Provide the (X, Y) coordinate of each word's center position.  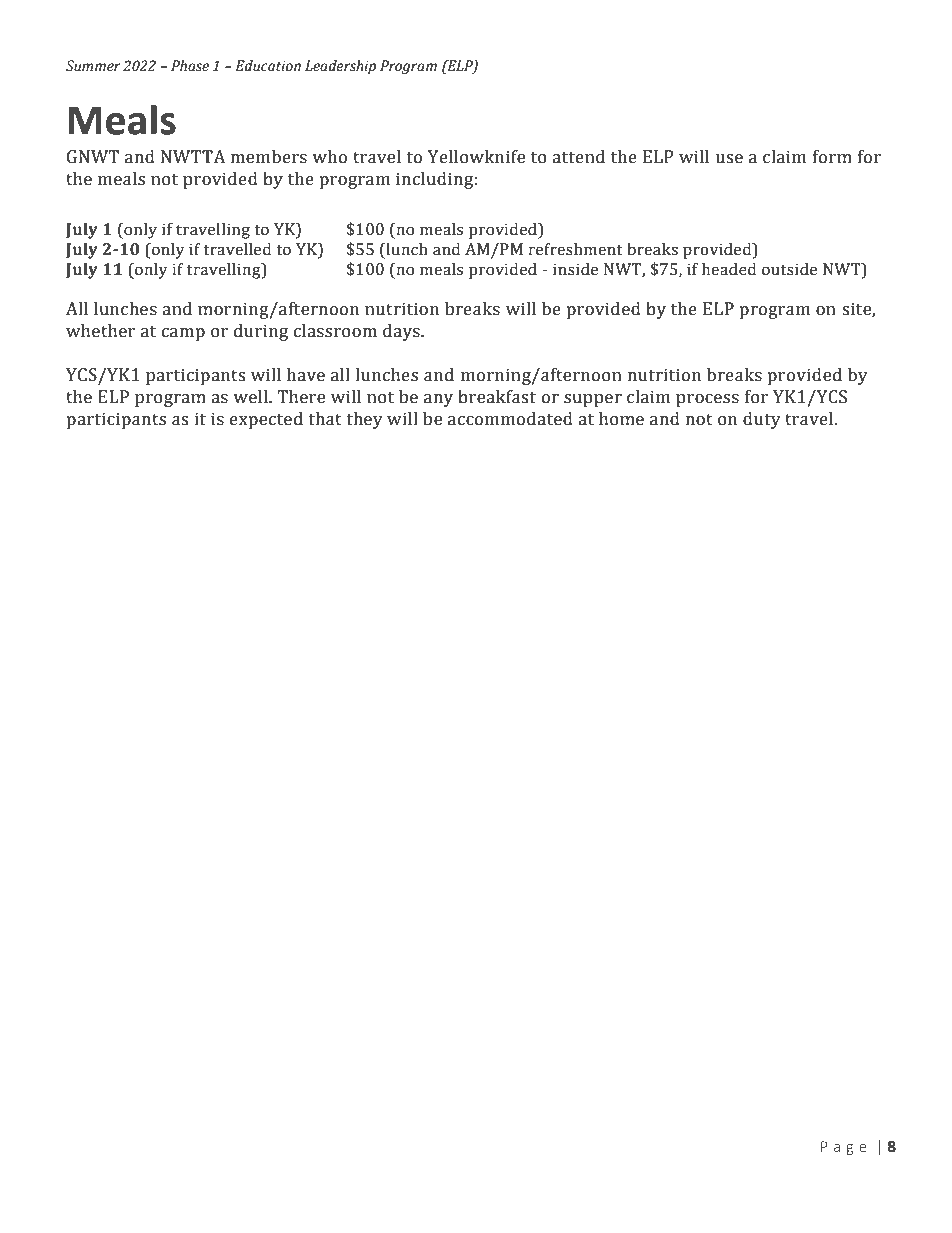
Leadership (340, 67)
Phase (190, 66)
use (729, 159)
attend (578, 157)
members (269, 157)
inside (575, 269)
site (857, 310)
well (251, 397)
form (832, 157)
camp (183, 334)
